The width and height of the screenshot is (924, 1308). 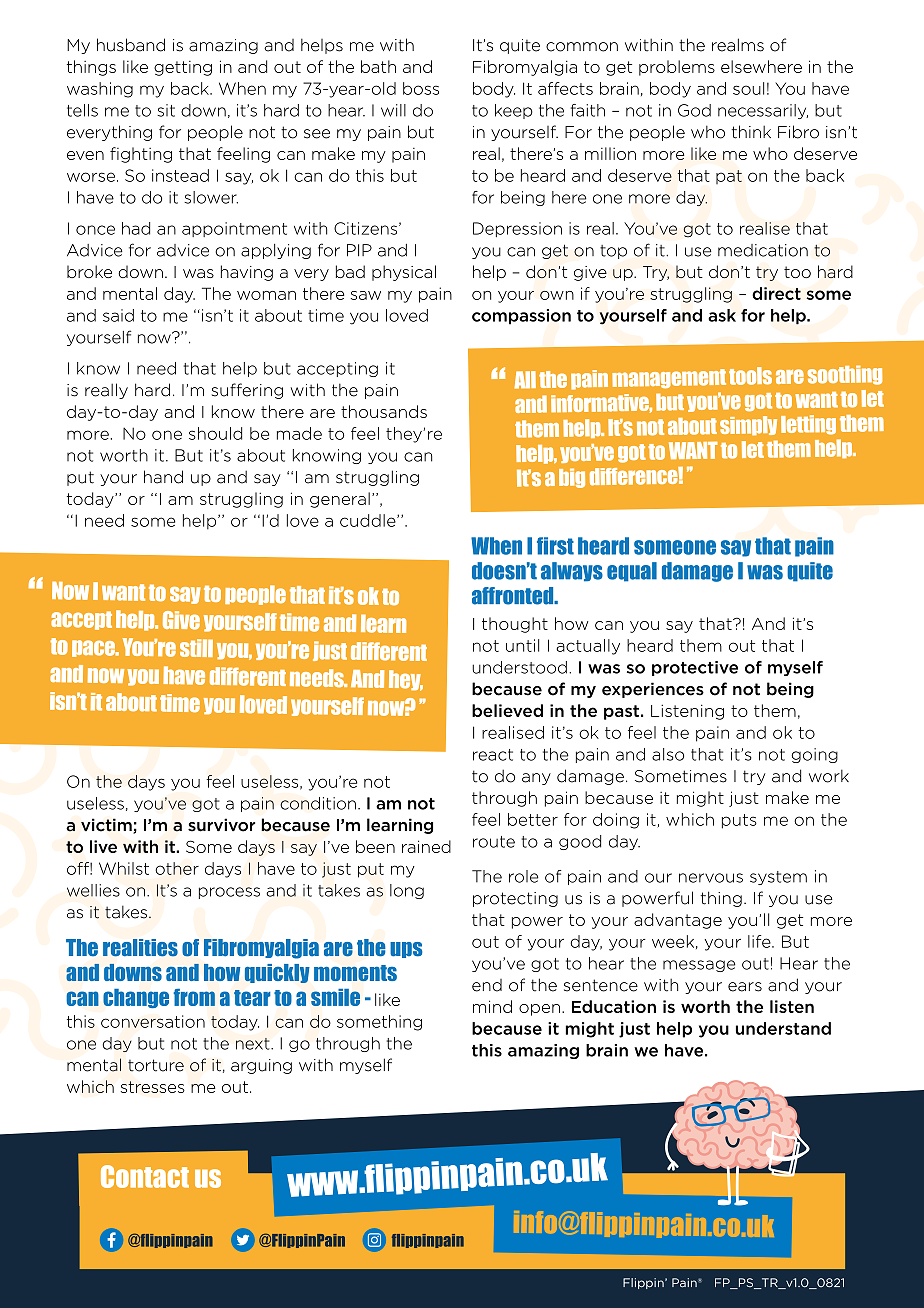 What do you see at coordinates (748, 425) in the screenshot?
I see `simply` at bounding box center [748, 425].
